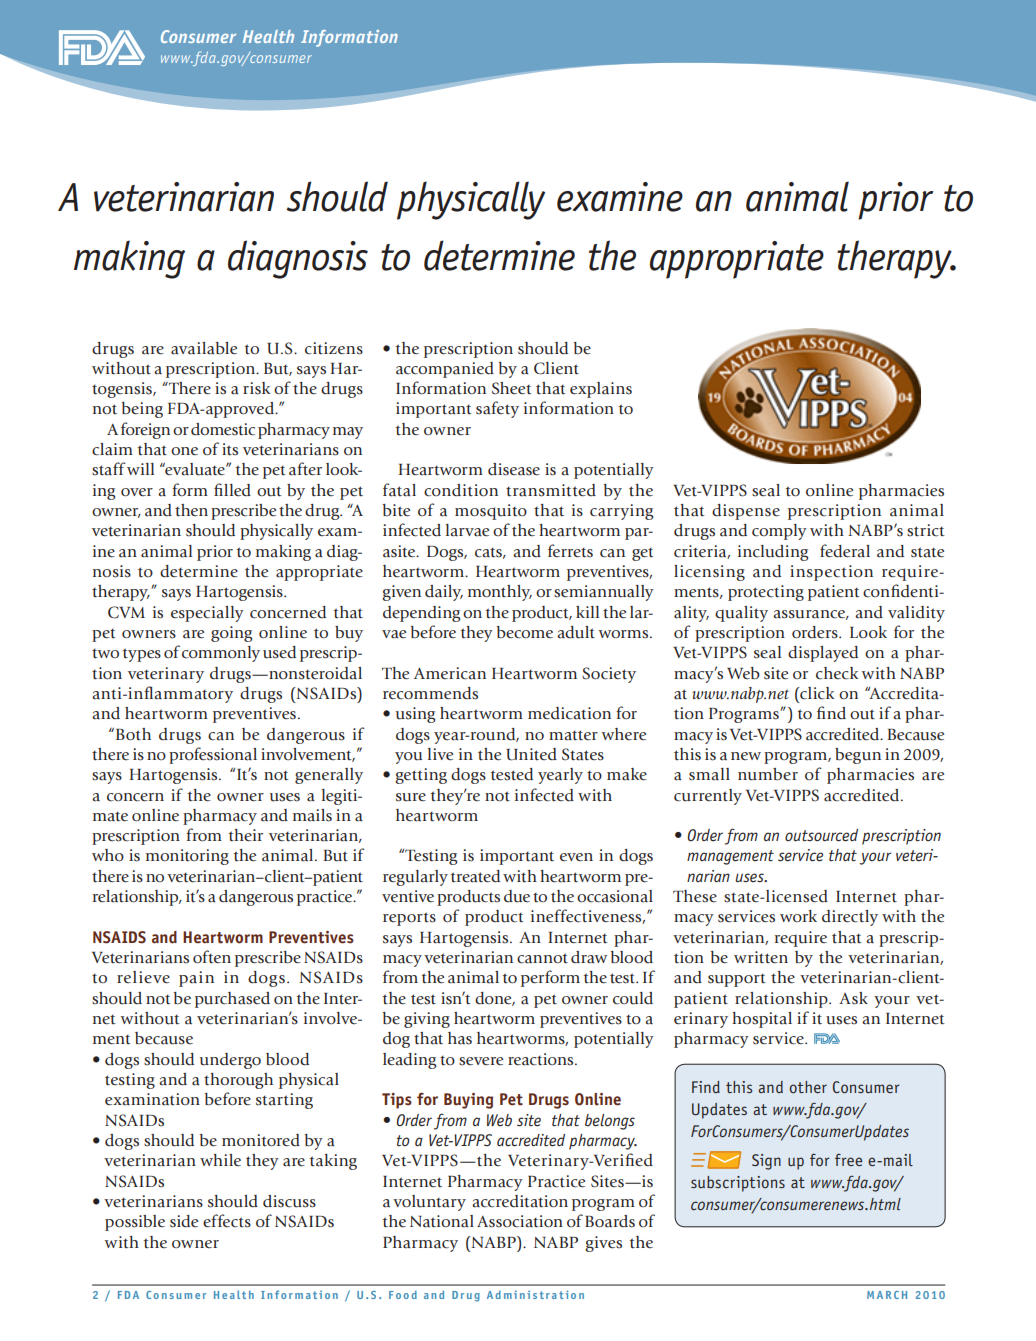 The image size is (1036, 1341). I want to click on American, so click(450, 673).
